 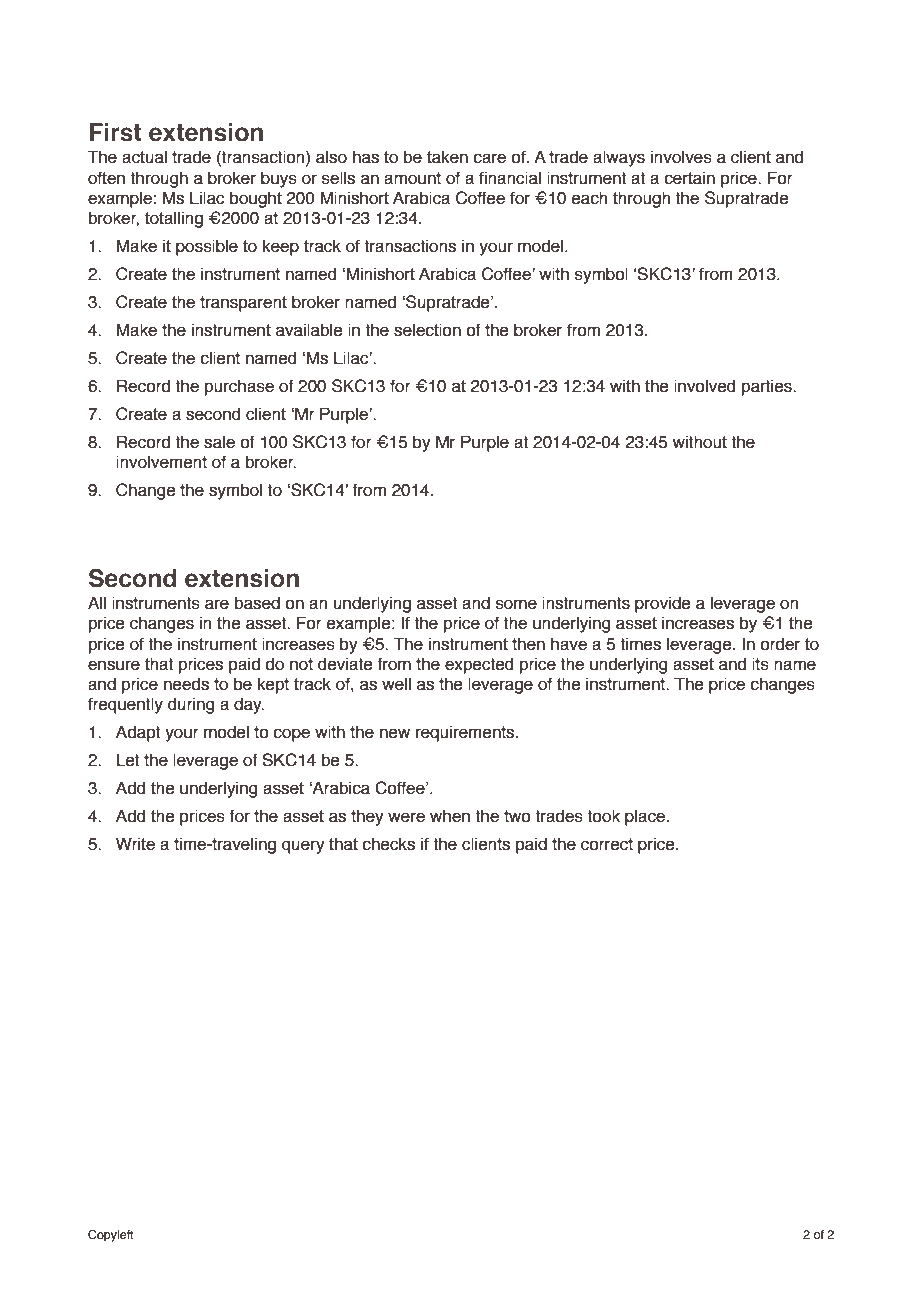 I want to click on Copyleft, so click(x=111, y=1236).
